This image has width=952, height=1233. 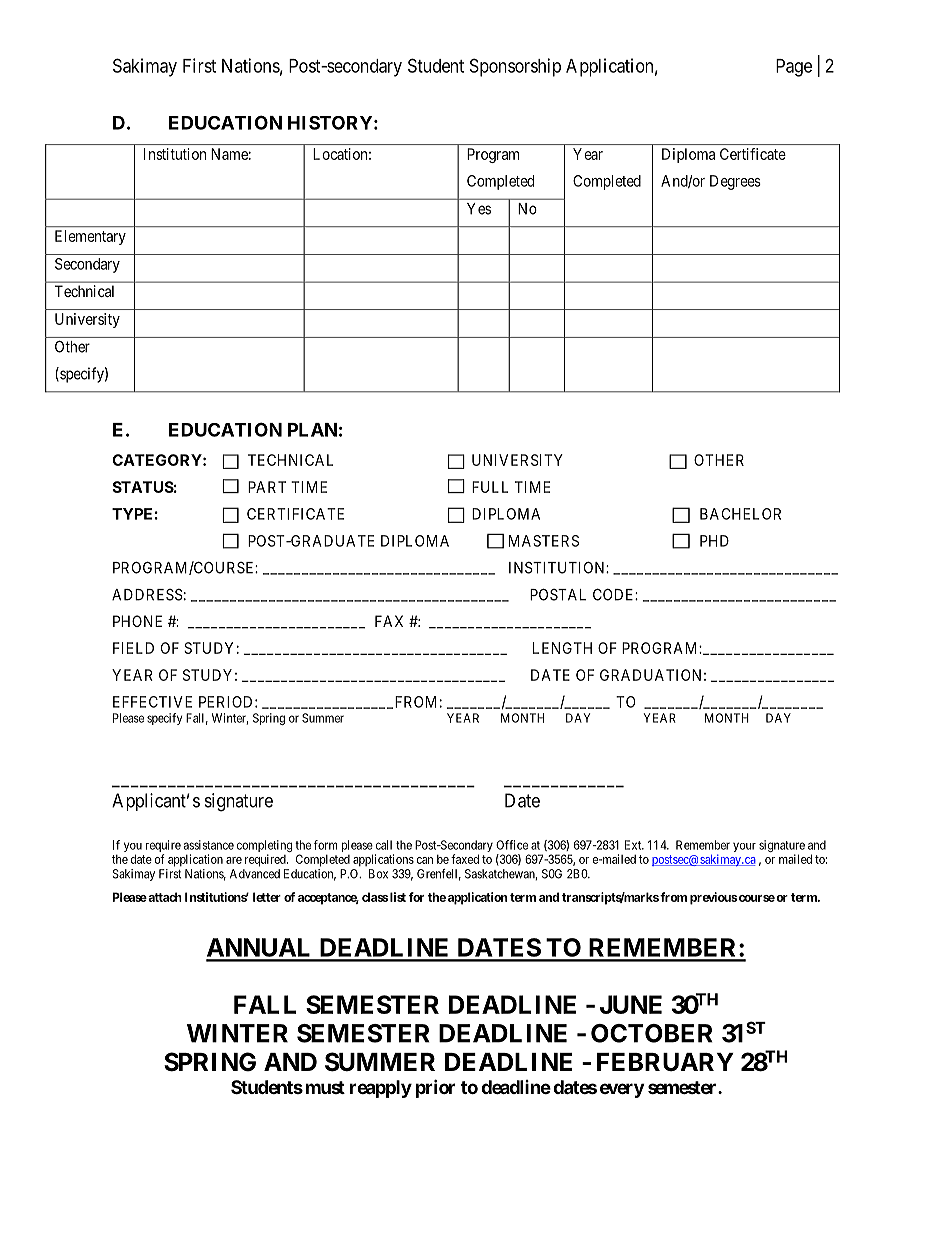 I want to click on Yes, so click(x=479, y=209).
